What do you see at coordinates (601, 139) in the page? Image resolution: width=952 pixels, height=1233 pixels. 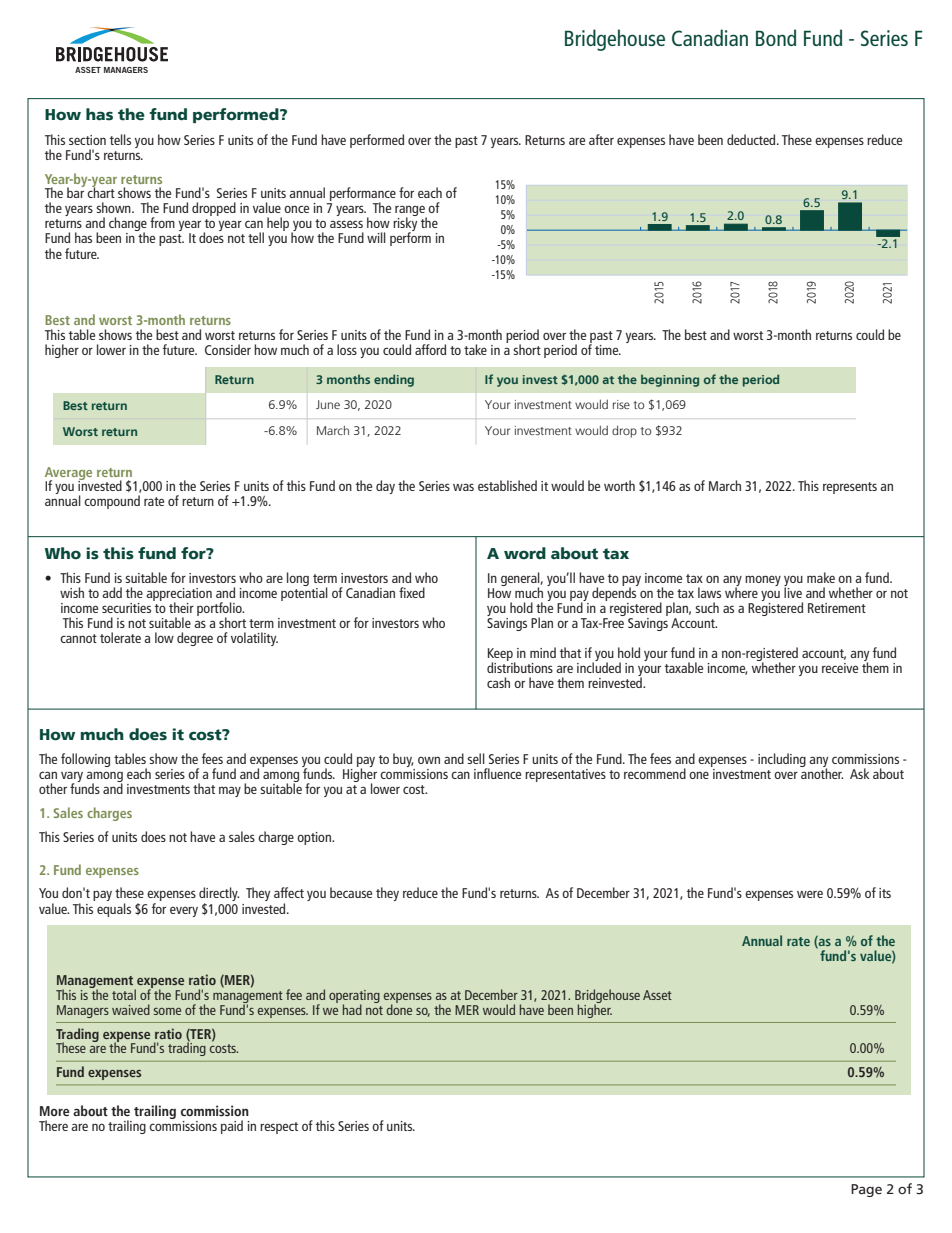 I see `after` at bounding box center [601, 139].
